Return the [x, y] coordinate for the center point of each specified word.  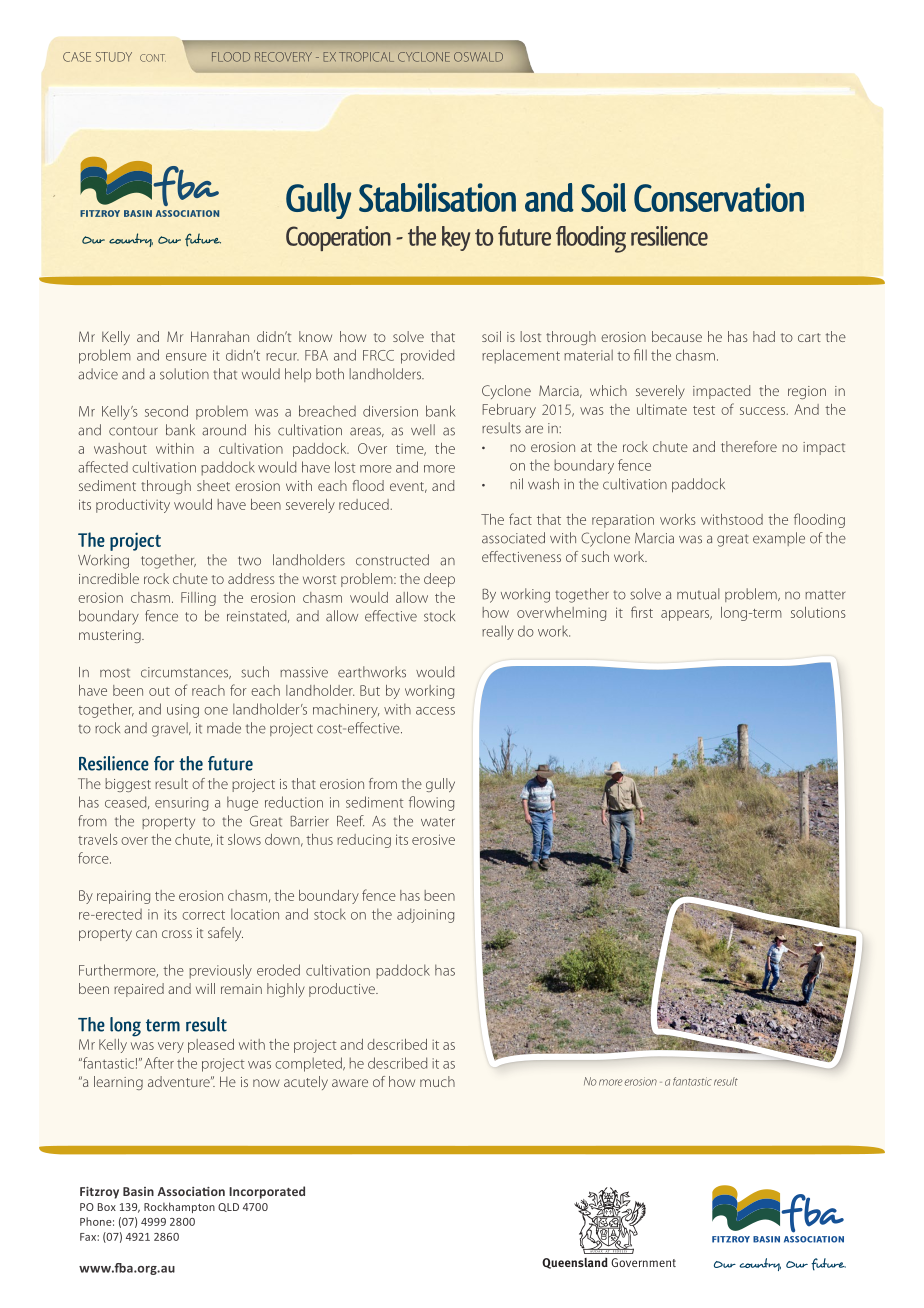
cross [177, 934]
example [779, 539]
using [183, 711]
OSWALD [478, 57]
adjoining [425, 915]
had [764, 336]
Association [191, 1191]
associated [513, 538]
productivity [133, 506]
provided [427, 356]
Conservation [719, 197]
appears [686, 615]
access [435, 711]
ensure [186, 357]
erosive [433, 839]
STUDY [114, 57]
